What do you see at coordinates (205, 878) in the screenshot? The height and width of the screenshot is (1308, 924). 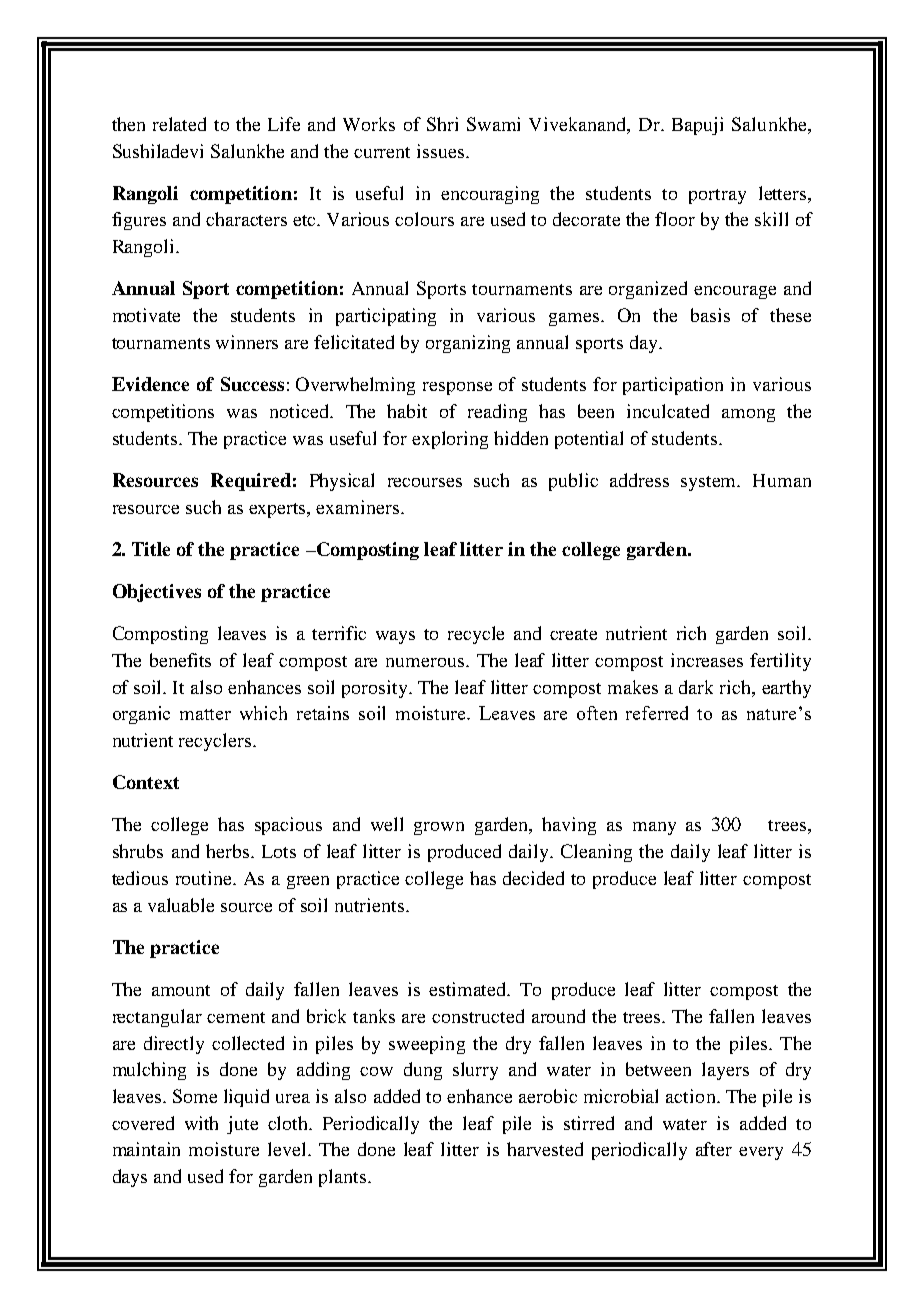 I see `routine` at bounding box center [205, 878].
